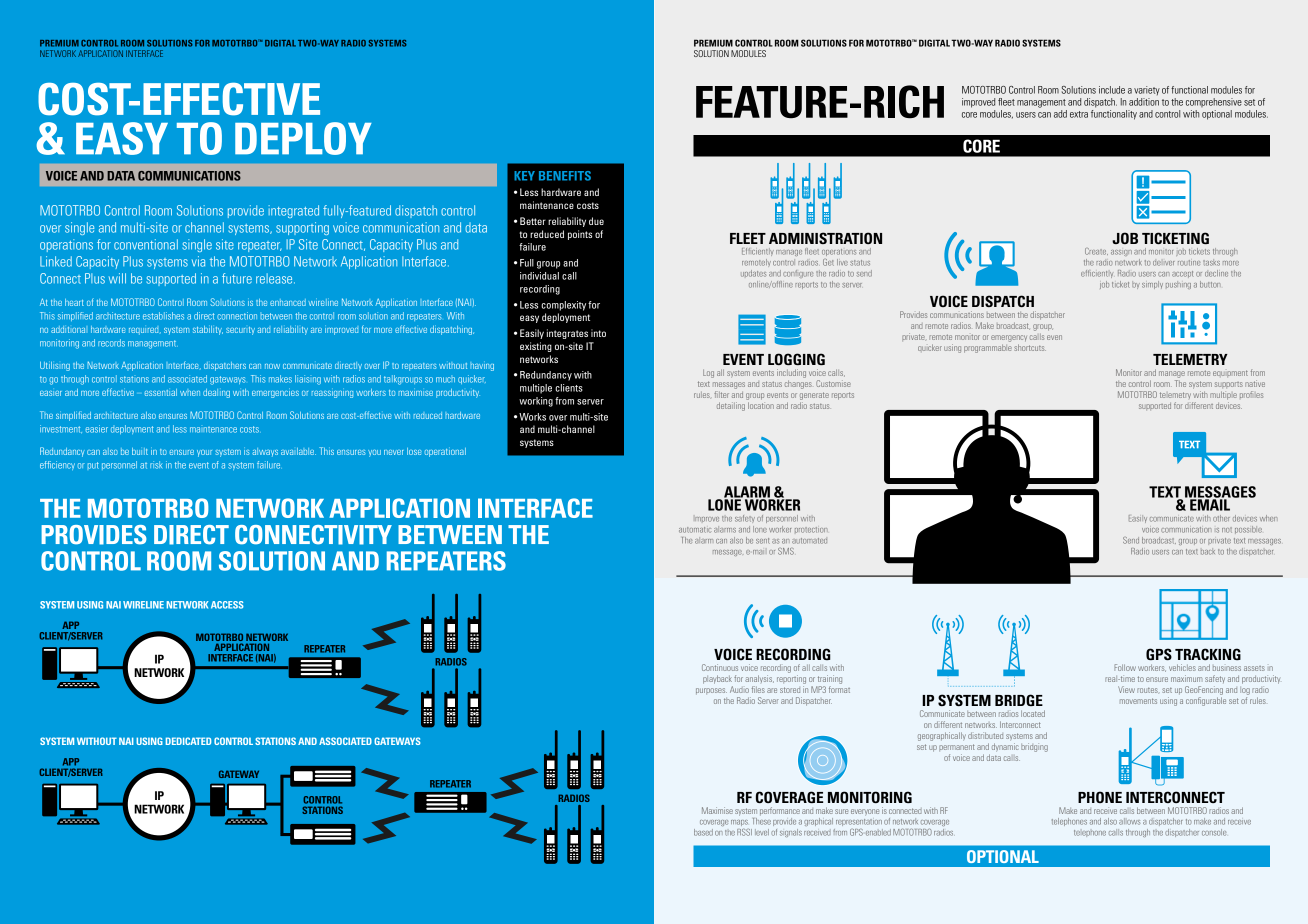  What do you see at coordinates (188, 741) in the screenshot?
I see `DEDICATED` at bounding box center [188, 741].
